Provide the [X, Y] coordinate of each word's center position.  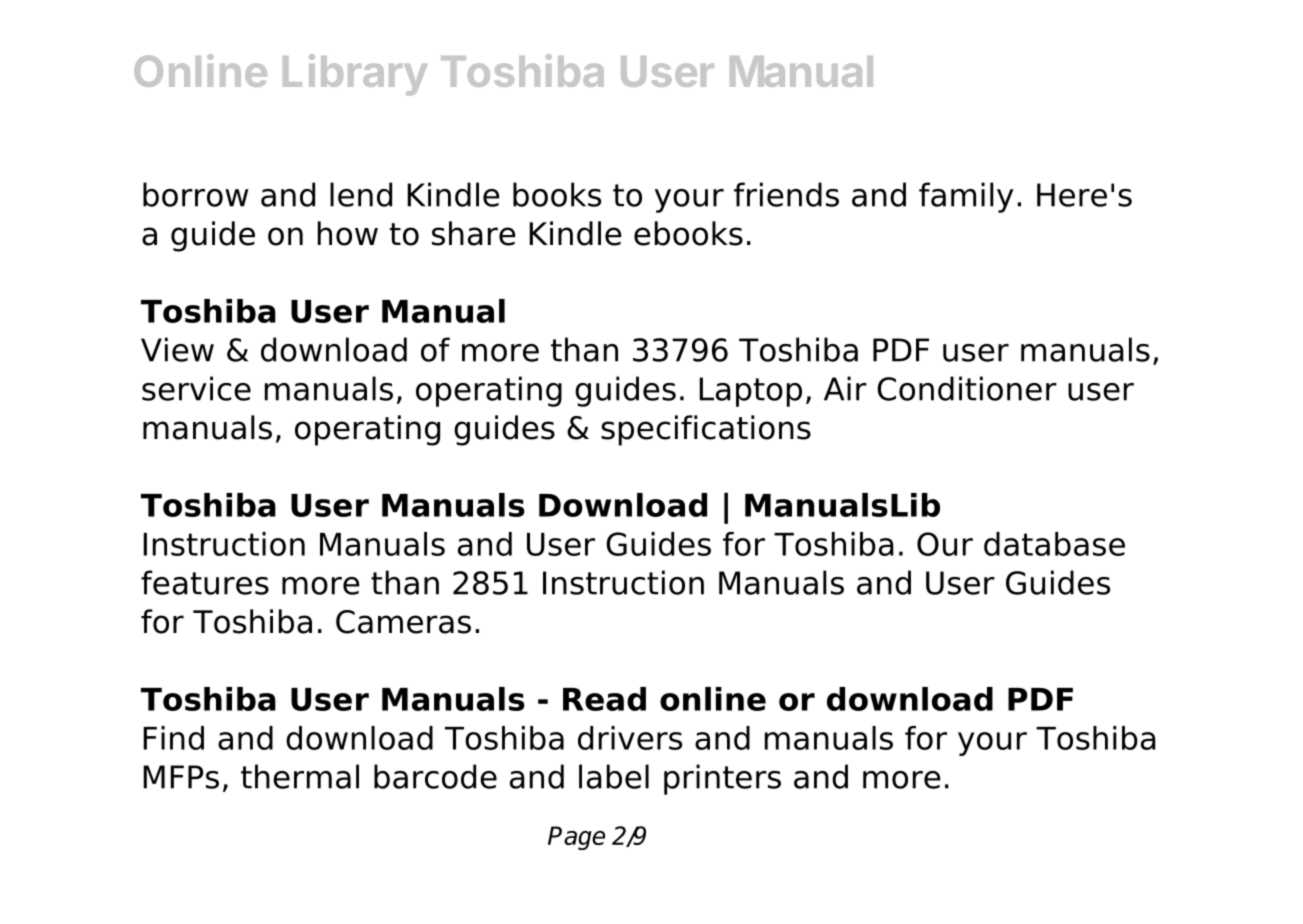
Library [355, 75]
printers [722, 779]
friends [786, 194]
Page [576, 838]
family [966, 197]
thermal [300, 776]
